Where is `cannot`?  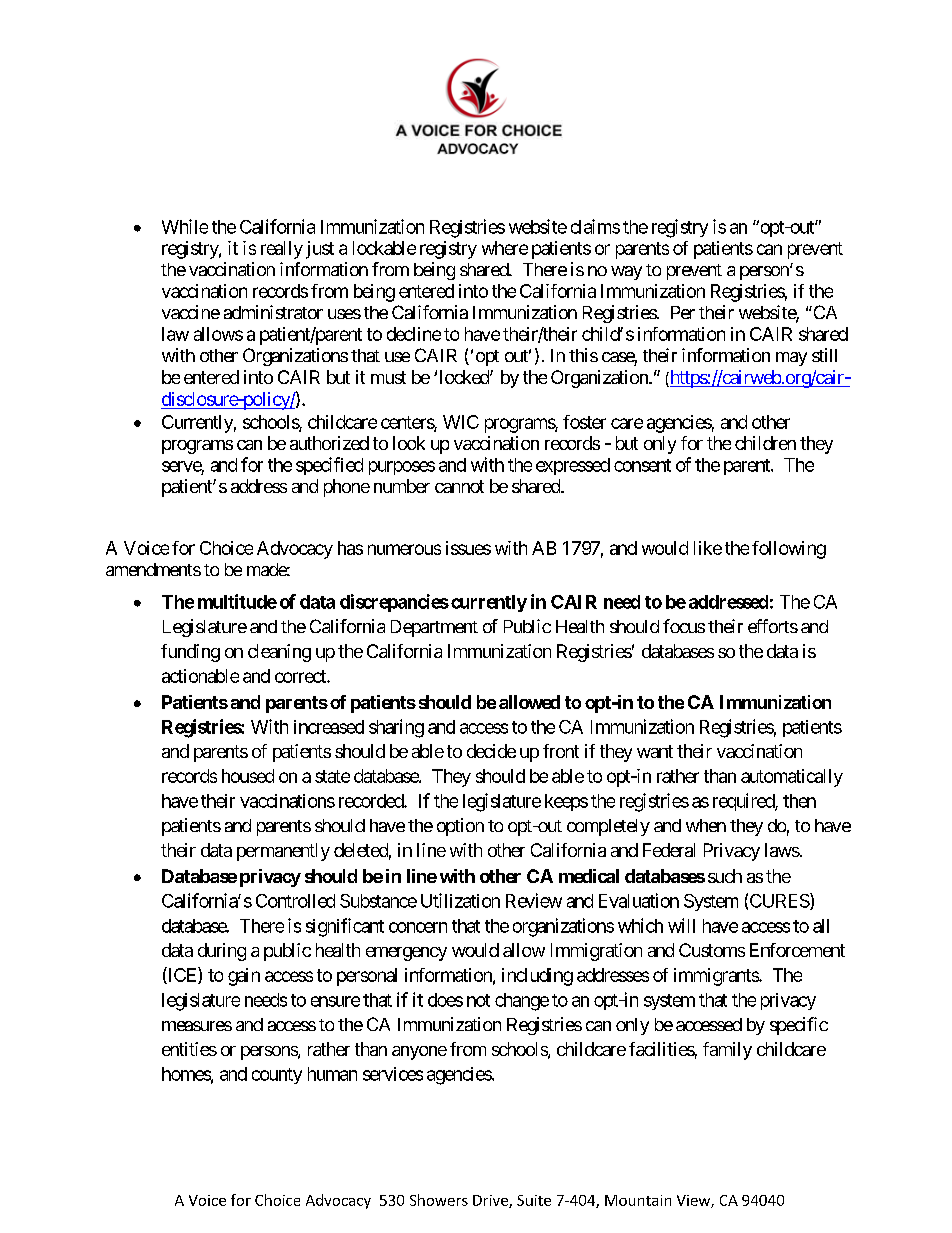
cannot is located at coordinates (459, 486).
